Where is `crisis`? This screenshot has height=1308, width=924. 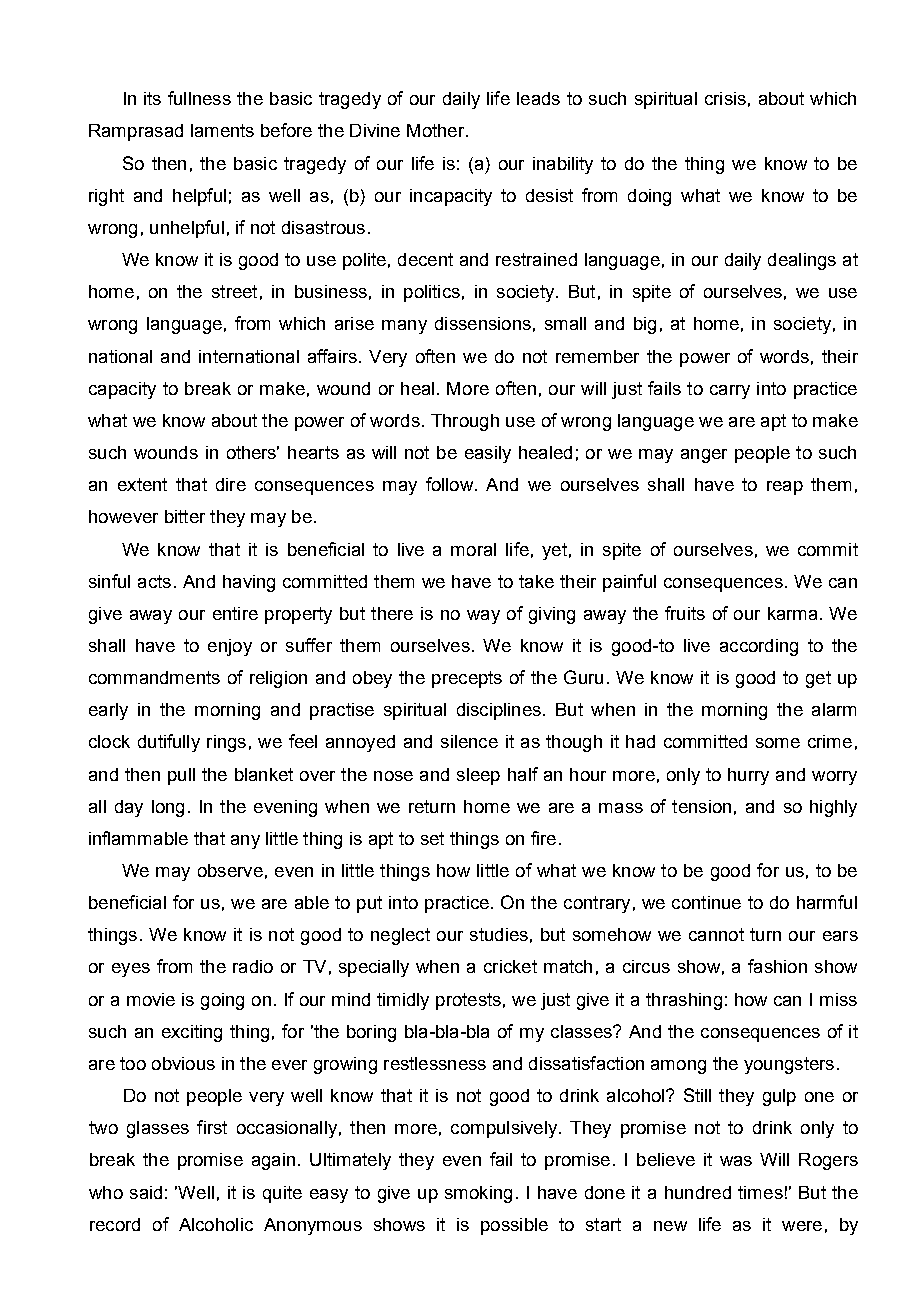
crisis is located at coordinates (725, 98).
